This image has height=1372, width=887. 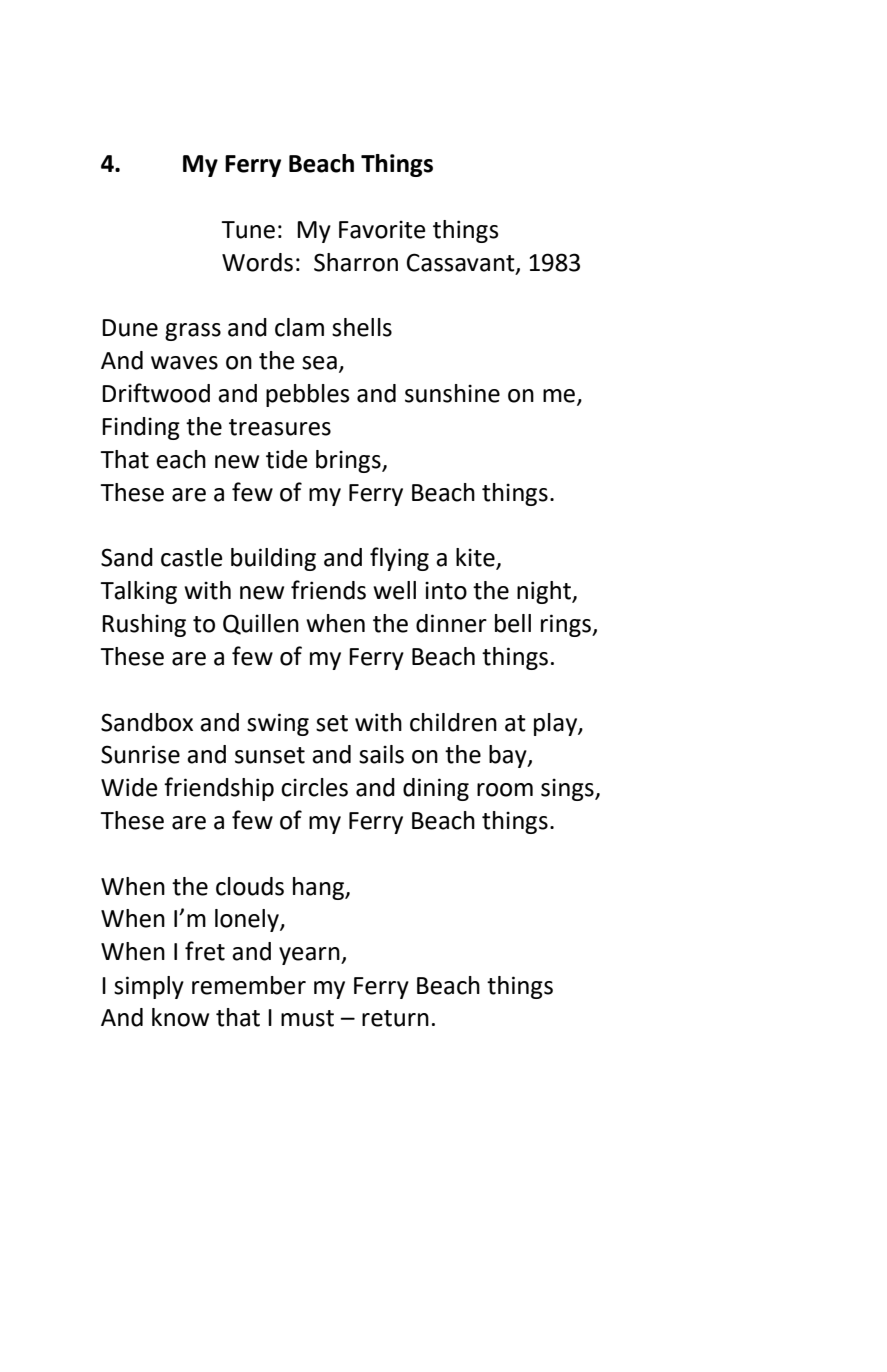 What do you see at coordinates (394, 590) in the image?
I see `well` at bounding box center [394, 590].
